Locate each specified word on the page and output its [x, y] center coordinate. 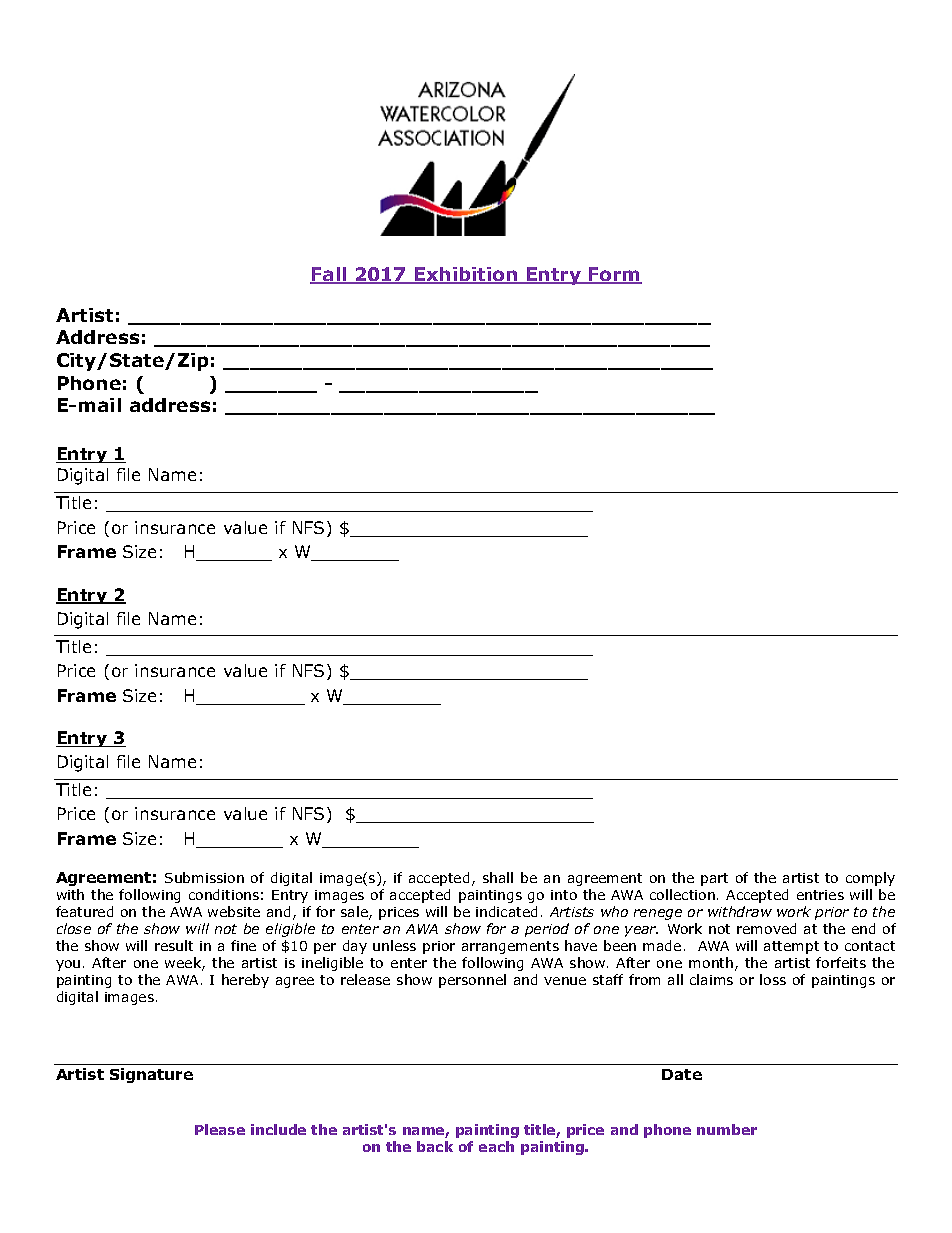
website [234, 911]
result [174, 945]
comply [870, 879]
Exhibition [466, 275]
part [714, 879]
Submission [204, 877]
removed [766, 928]
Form [614, 275]
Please [220, 1129]
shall [498, 877]
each [496, 1146]
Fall [329, 275]
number [727, 1129]
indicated [506, 911]
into [564, 895]
